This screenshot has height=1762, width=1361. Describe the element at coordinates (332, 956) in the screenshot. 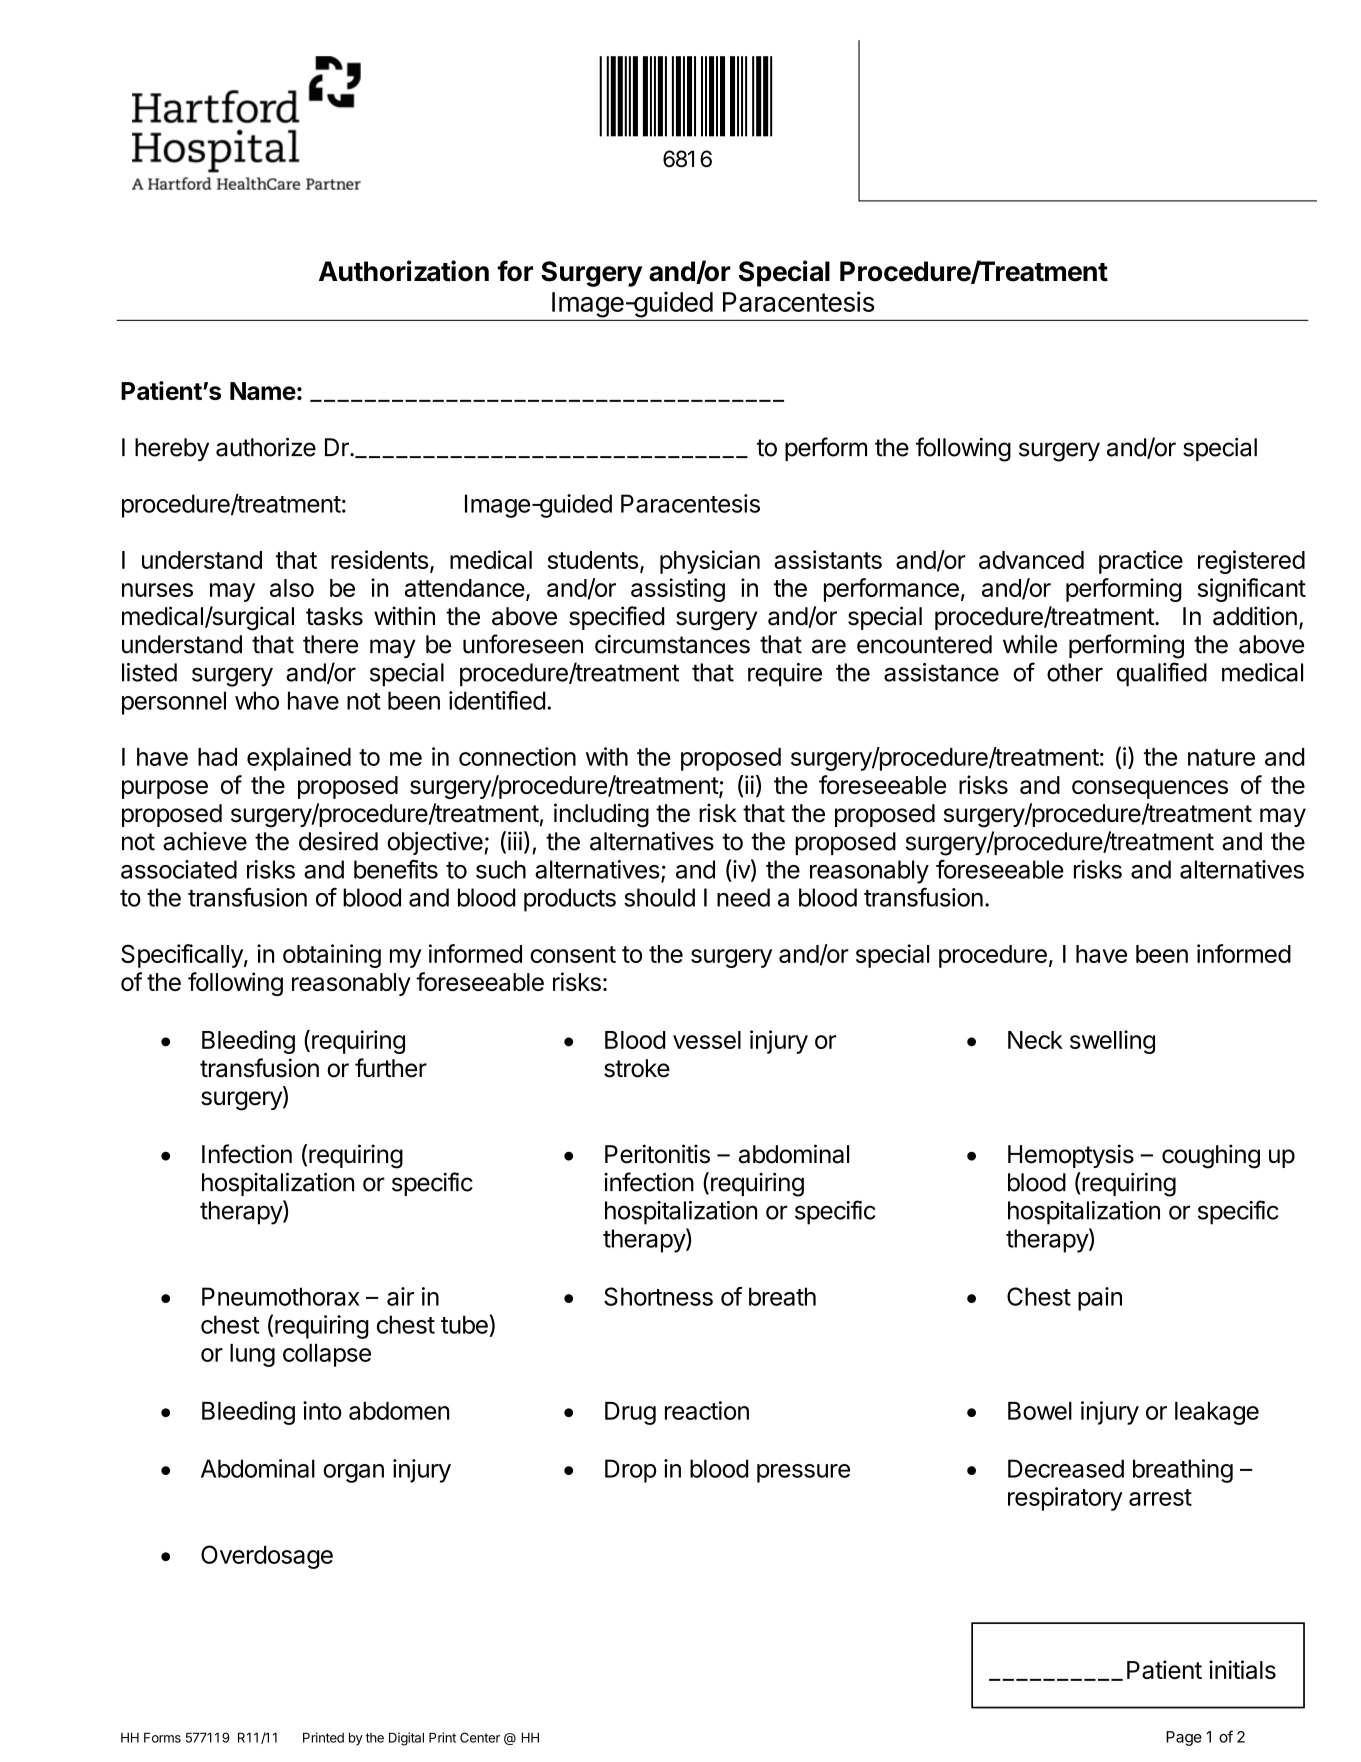

I see `obtaining` at that location.
